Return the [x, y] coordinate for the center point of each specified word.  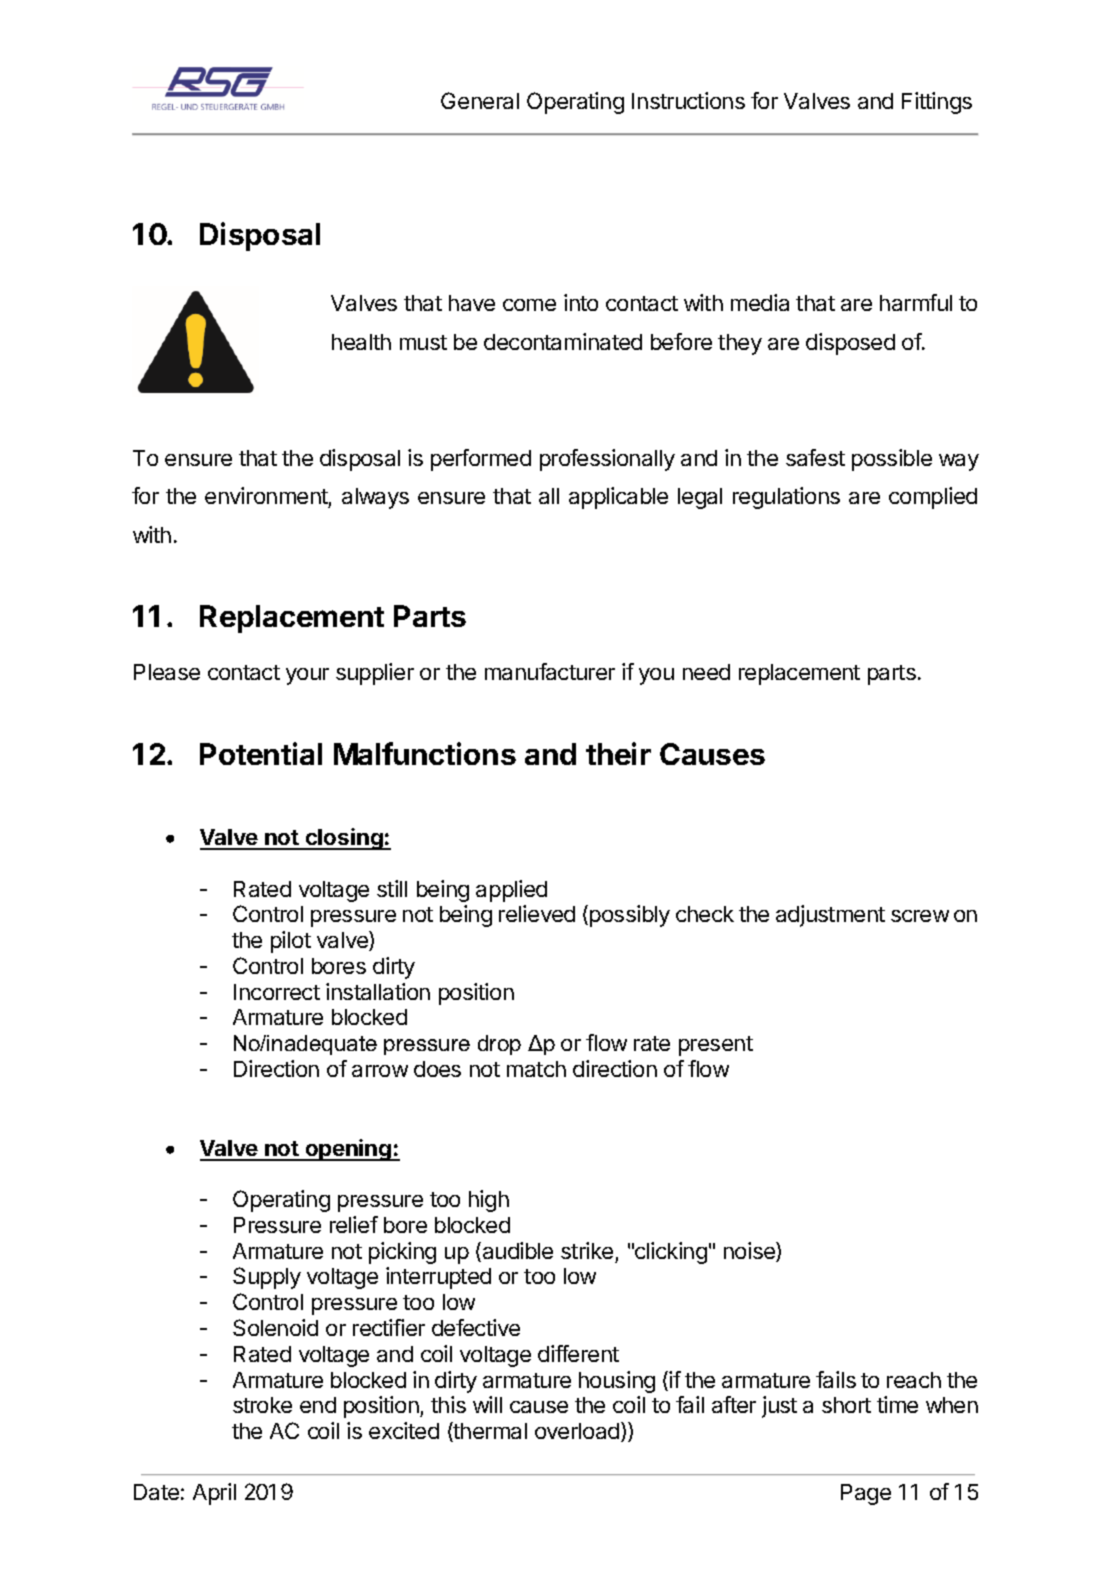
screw [920, 916]
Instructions [688, 100]
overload [577, 1431]
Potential [261, 753]
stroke [262, 1405]
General [480, 100]
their [618, 753]
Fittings [937, 103]
